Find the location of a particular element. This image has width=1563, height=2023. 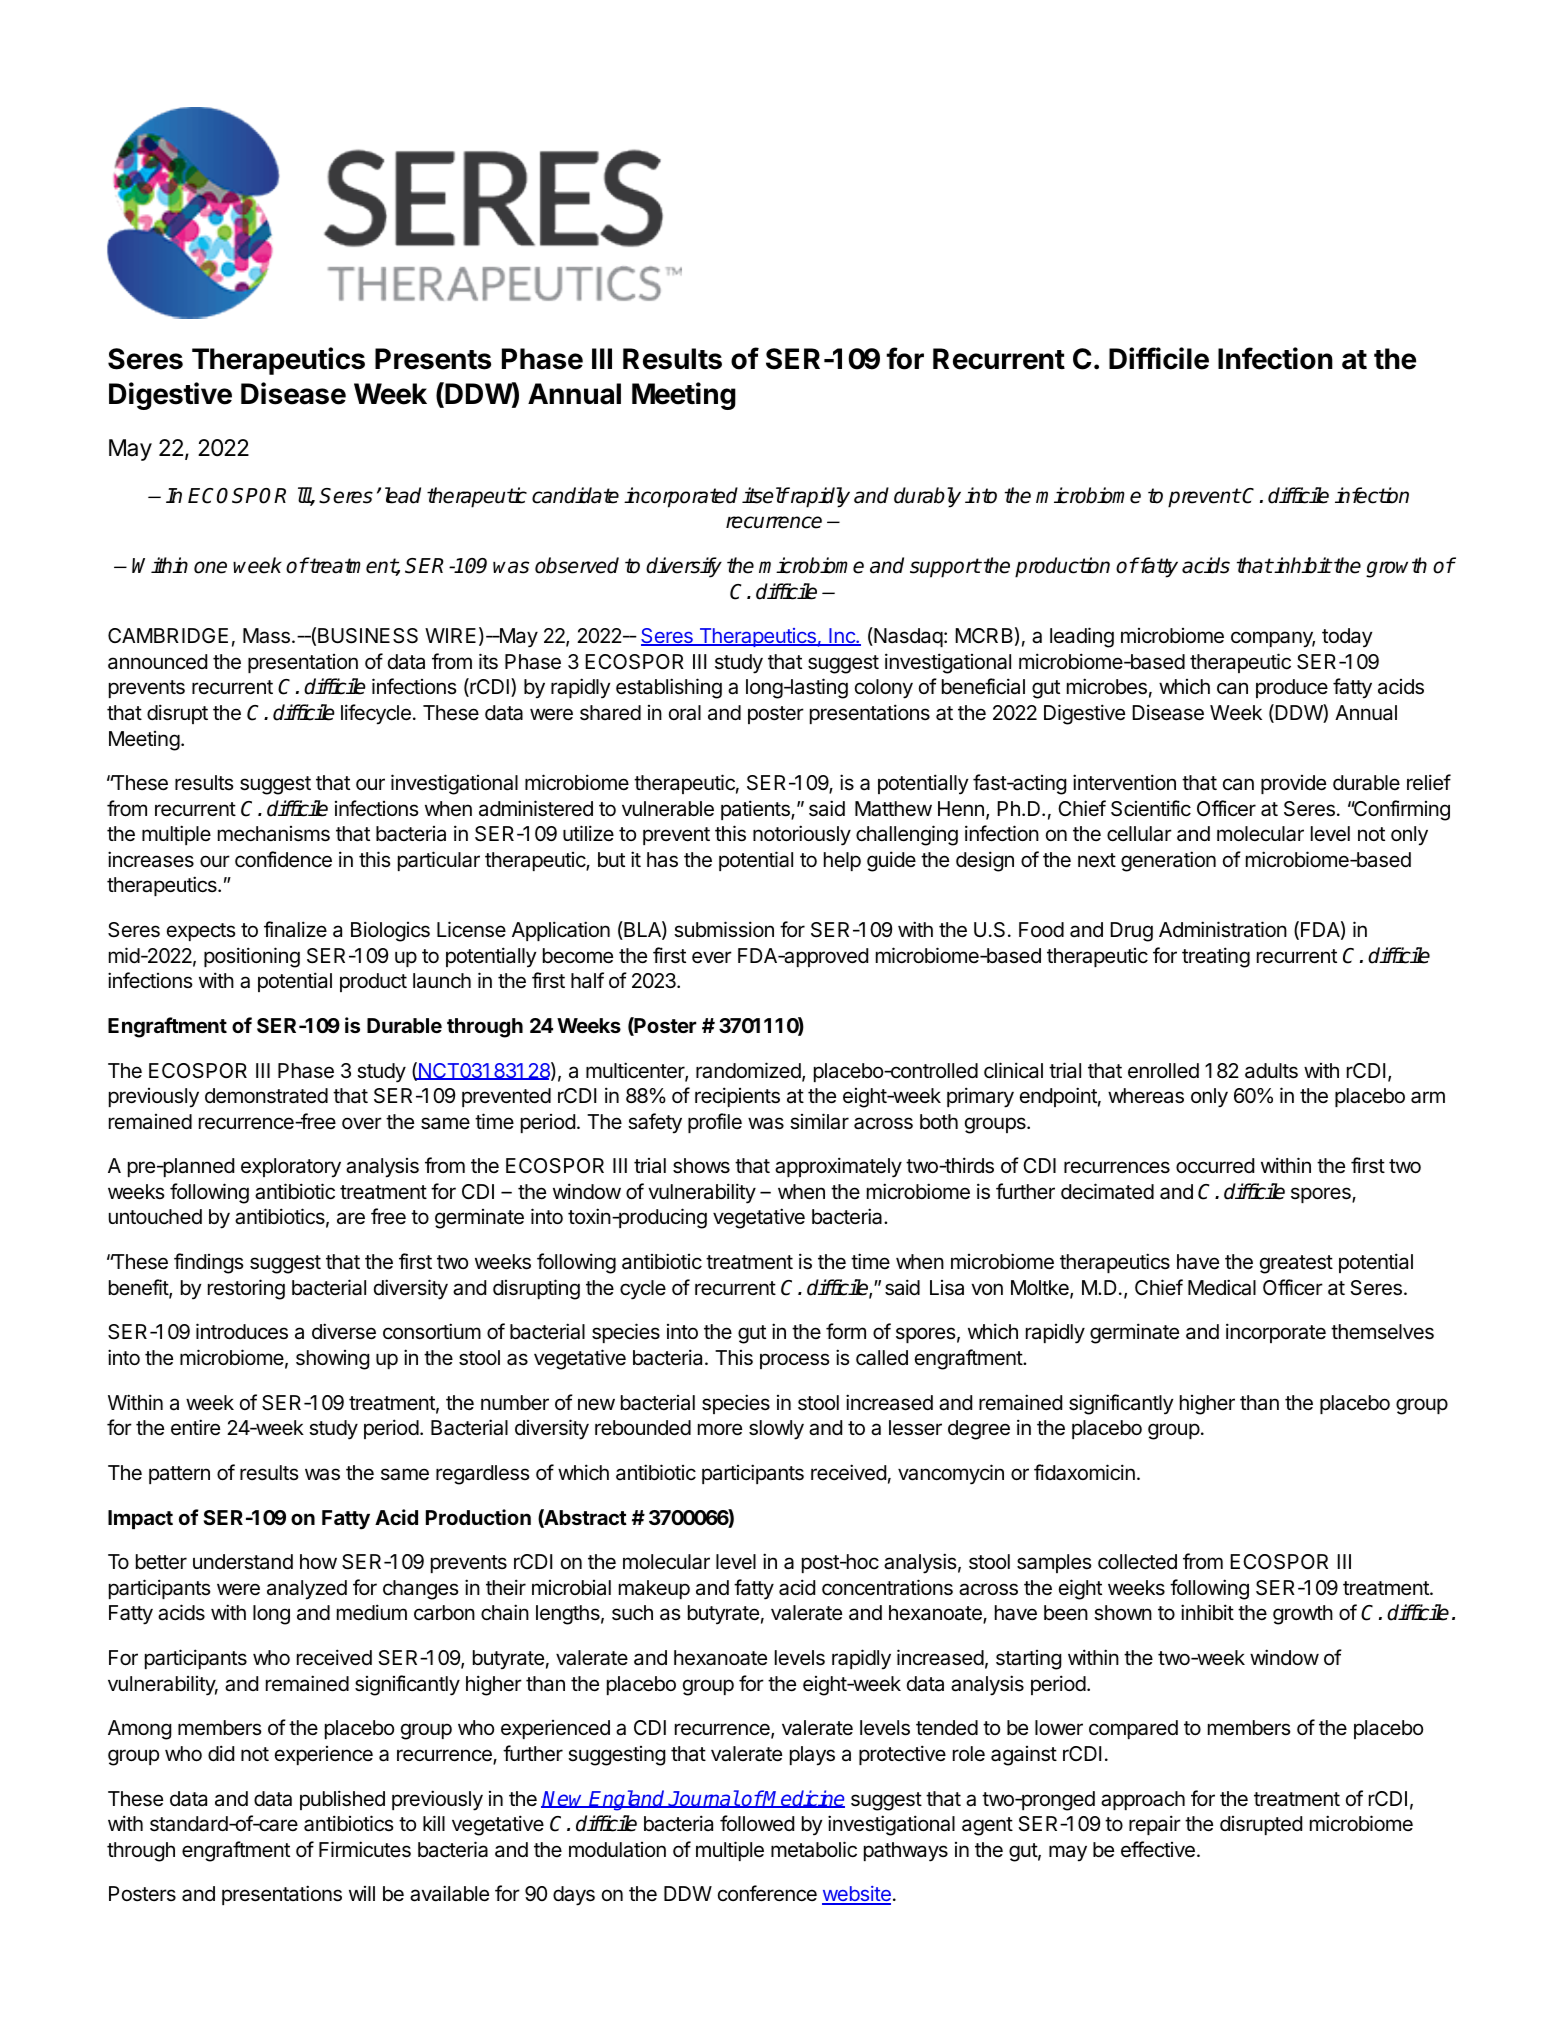

slowly is located at coordinates (776, 1430).
